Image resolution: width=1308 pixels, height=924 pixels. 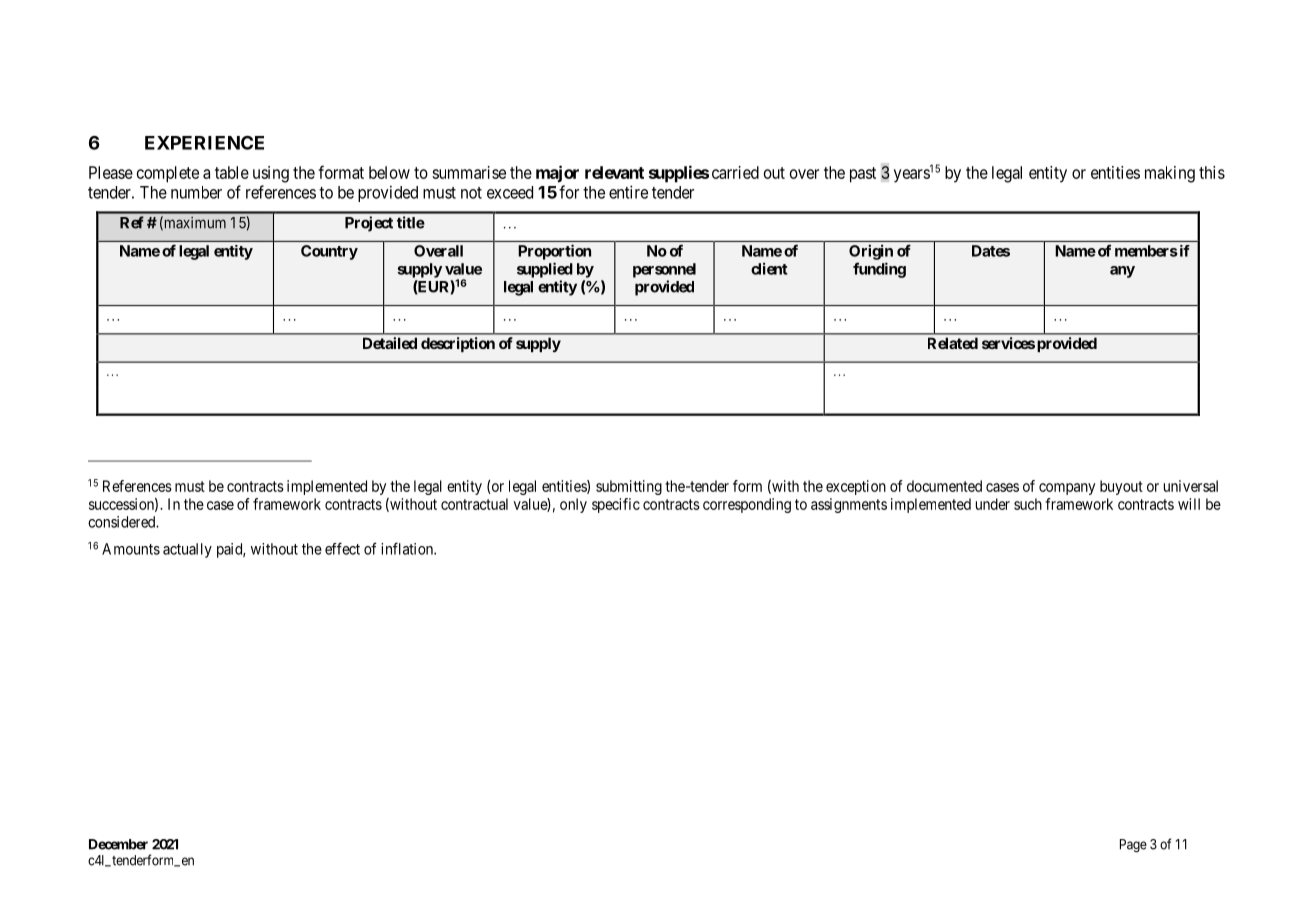 What do you see at coordinates (187, 550) in the document?
I see `actually` at bounding box center [187, 550].
